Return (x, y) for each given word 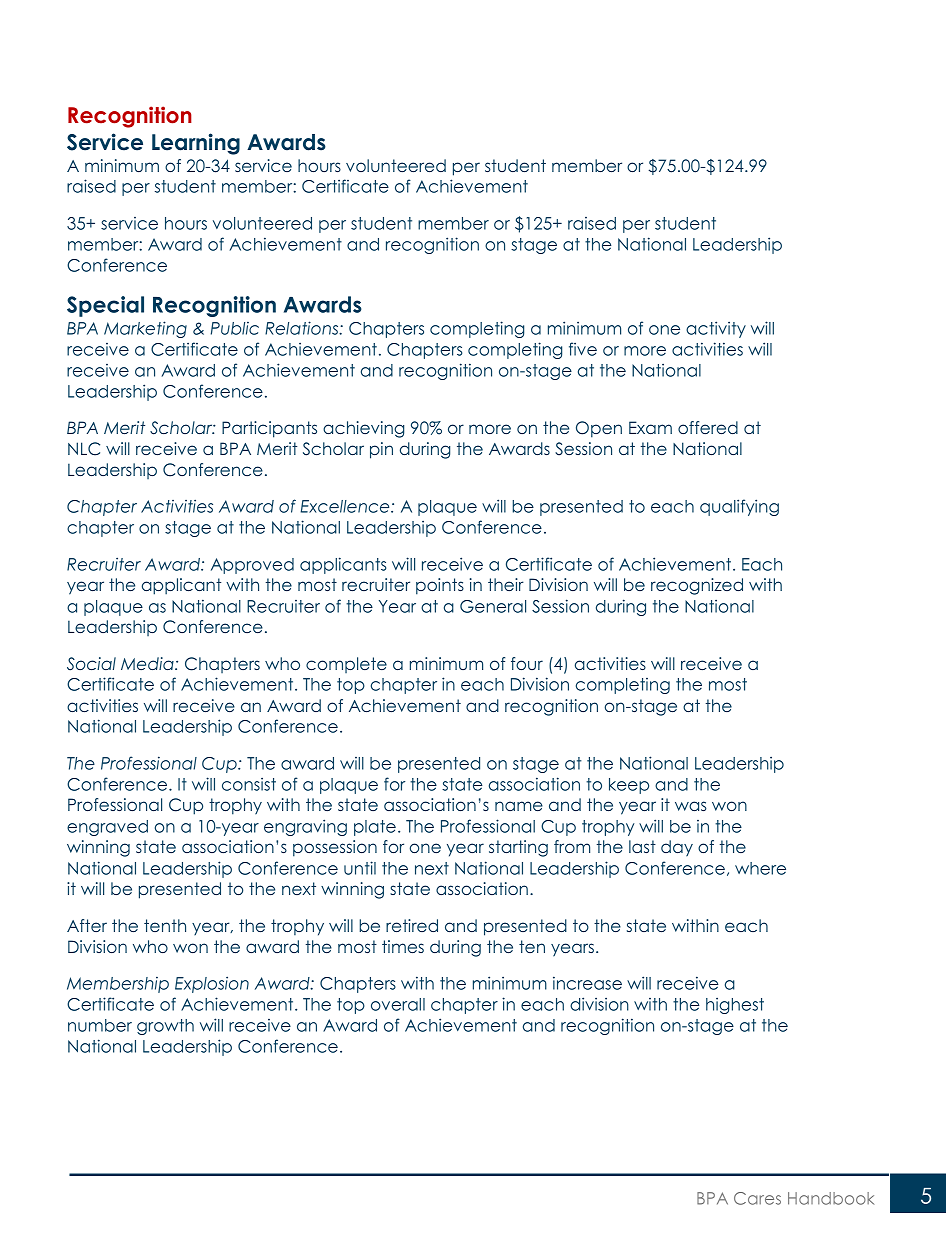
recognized (697, 586)
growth (165, 1027)
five (583, 349)
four (527, 663)
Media (148, 663)
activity (716, 329)
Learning (196, 144)
